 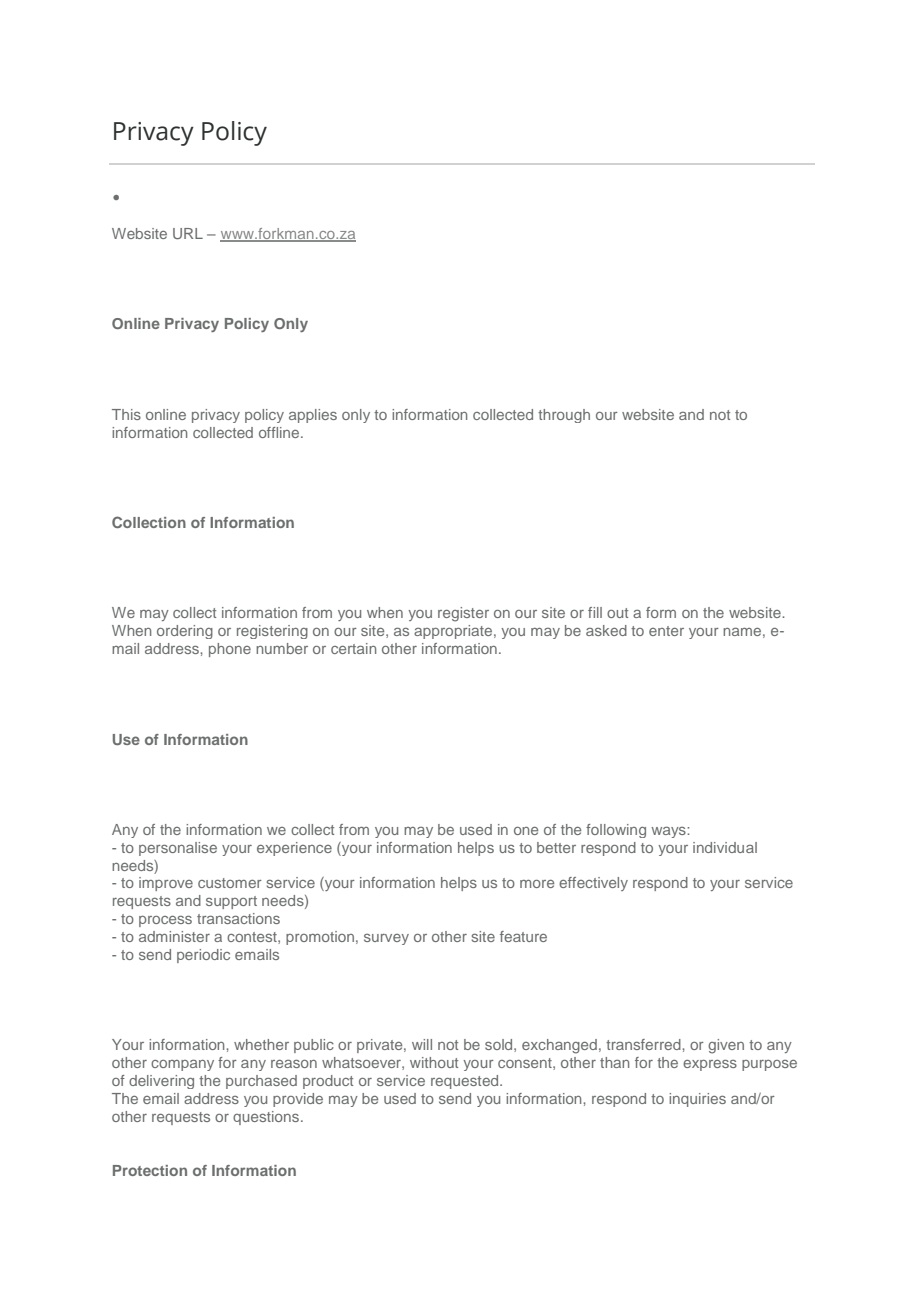 What do you see at coordinates (466, 1082) in the document?
I see `requested` at bounding box center [466, 1082].
